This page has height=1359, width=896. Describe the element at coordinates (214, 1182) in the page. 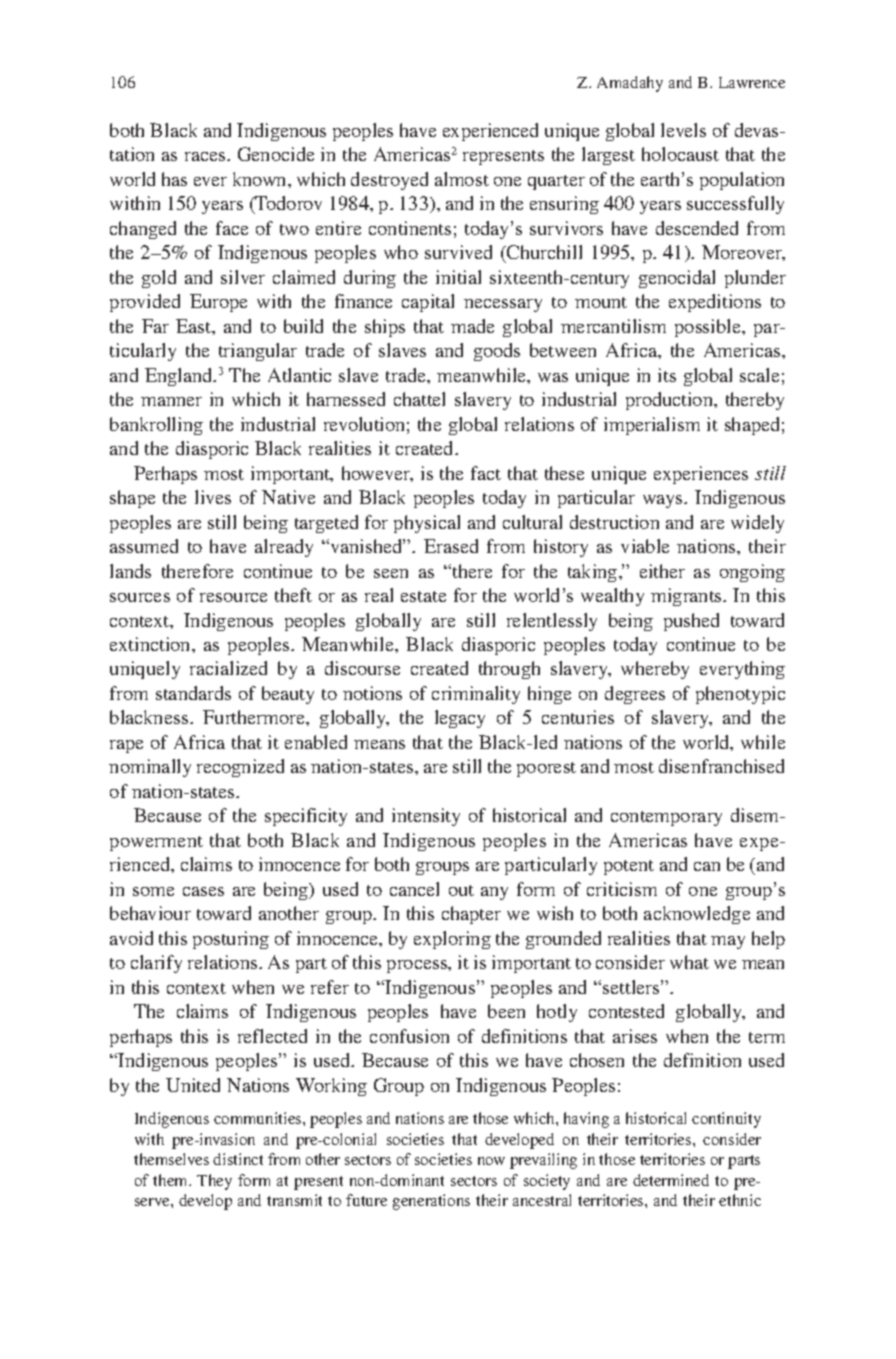

I see `They` at that location.
